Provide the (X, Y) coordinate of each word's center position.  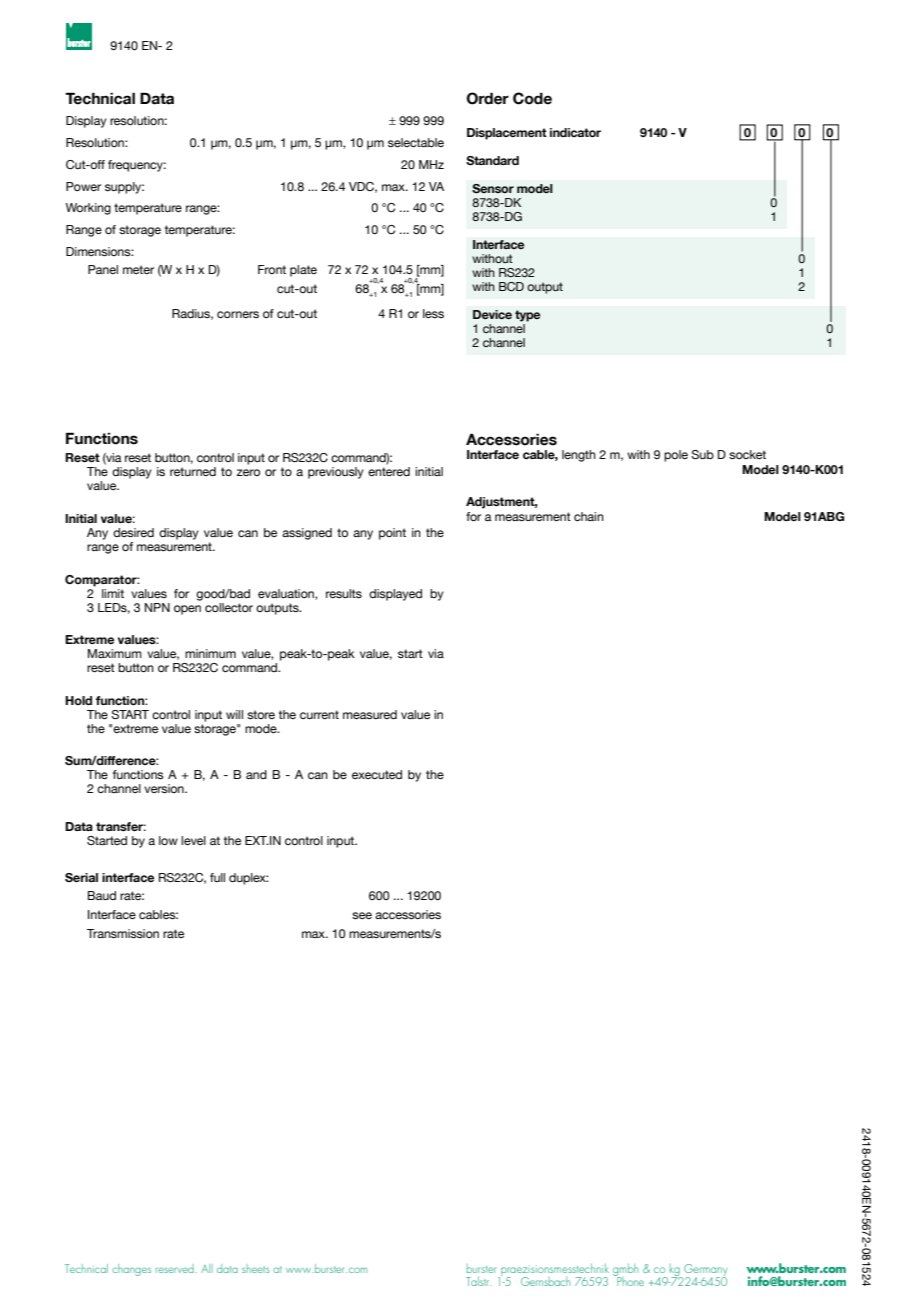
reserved (176, 1268)
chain (589, 516)
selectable (416, 142)
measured (370, 714)
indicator (575, 132)
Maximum (115, 653)
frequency (137, 166)
